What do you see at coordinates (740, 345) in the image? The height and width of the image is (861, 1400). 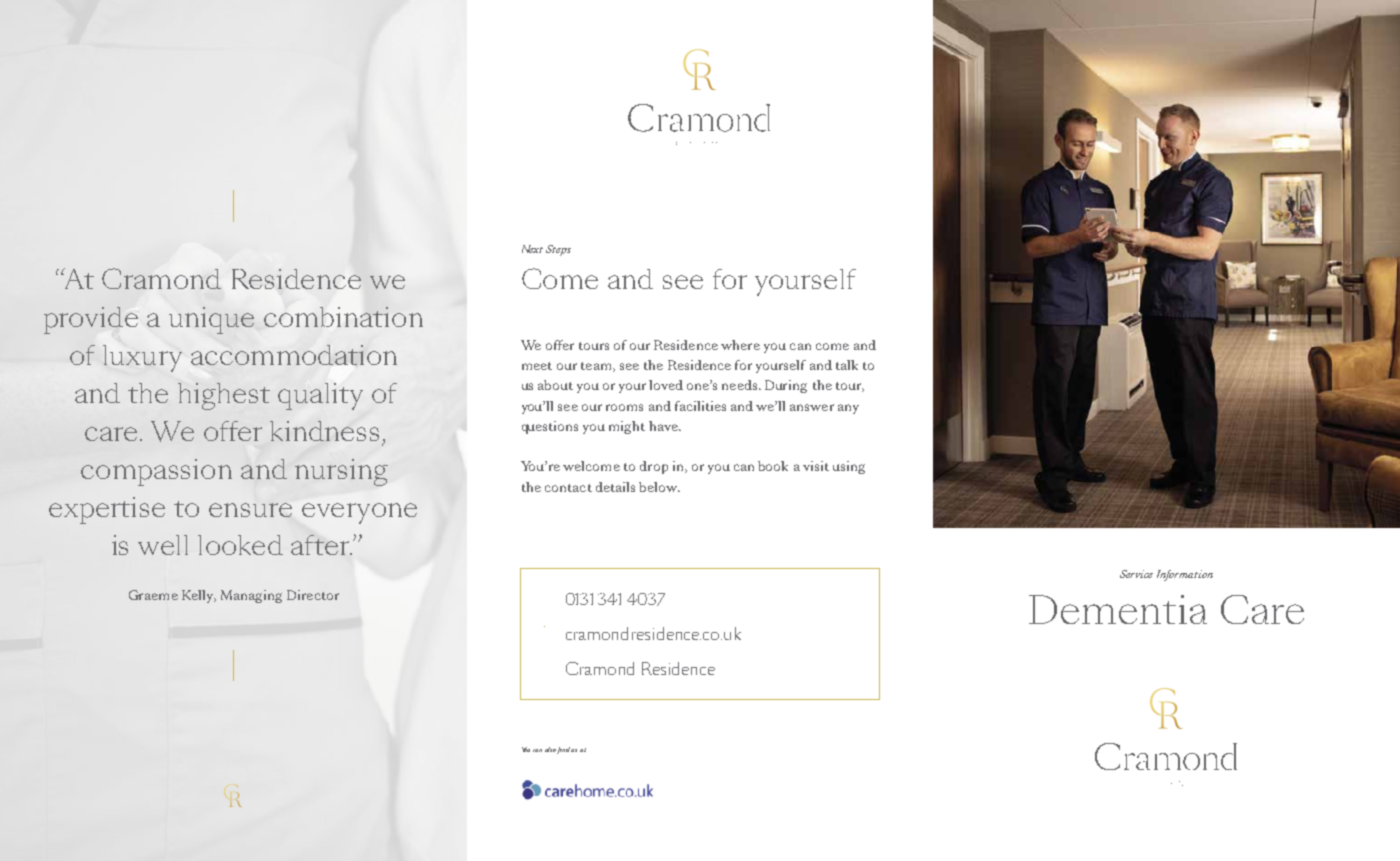 I see `where` at bounding box center [740, 345].
